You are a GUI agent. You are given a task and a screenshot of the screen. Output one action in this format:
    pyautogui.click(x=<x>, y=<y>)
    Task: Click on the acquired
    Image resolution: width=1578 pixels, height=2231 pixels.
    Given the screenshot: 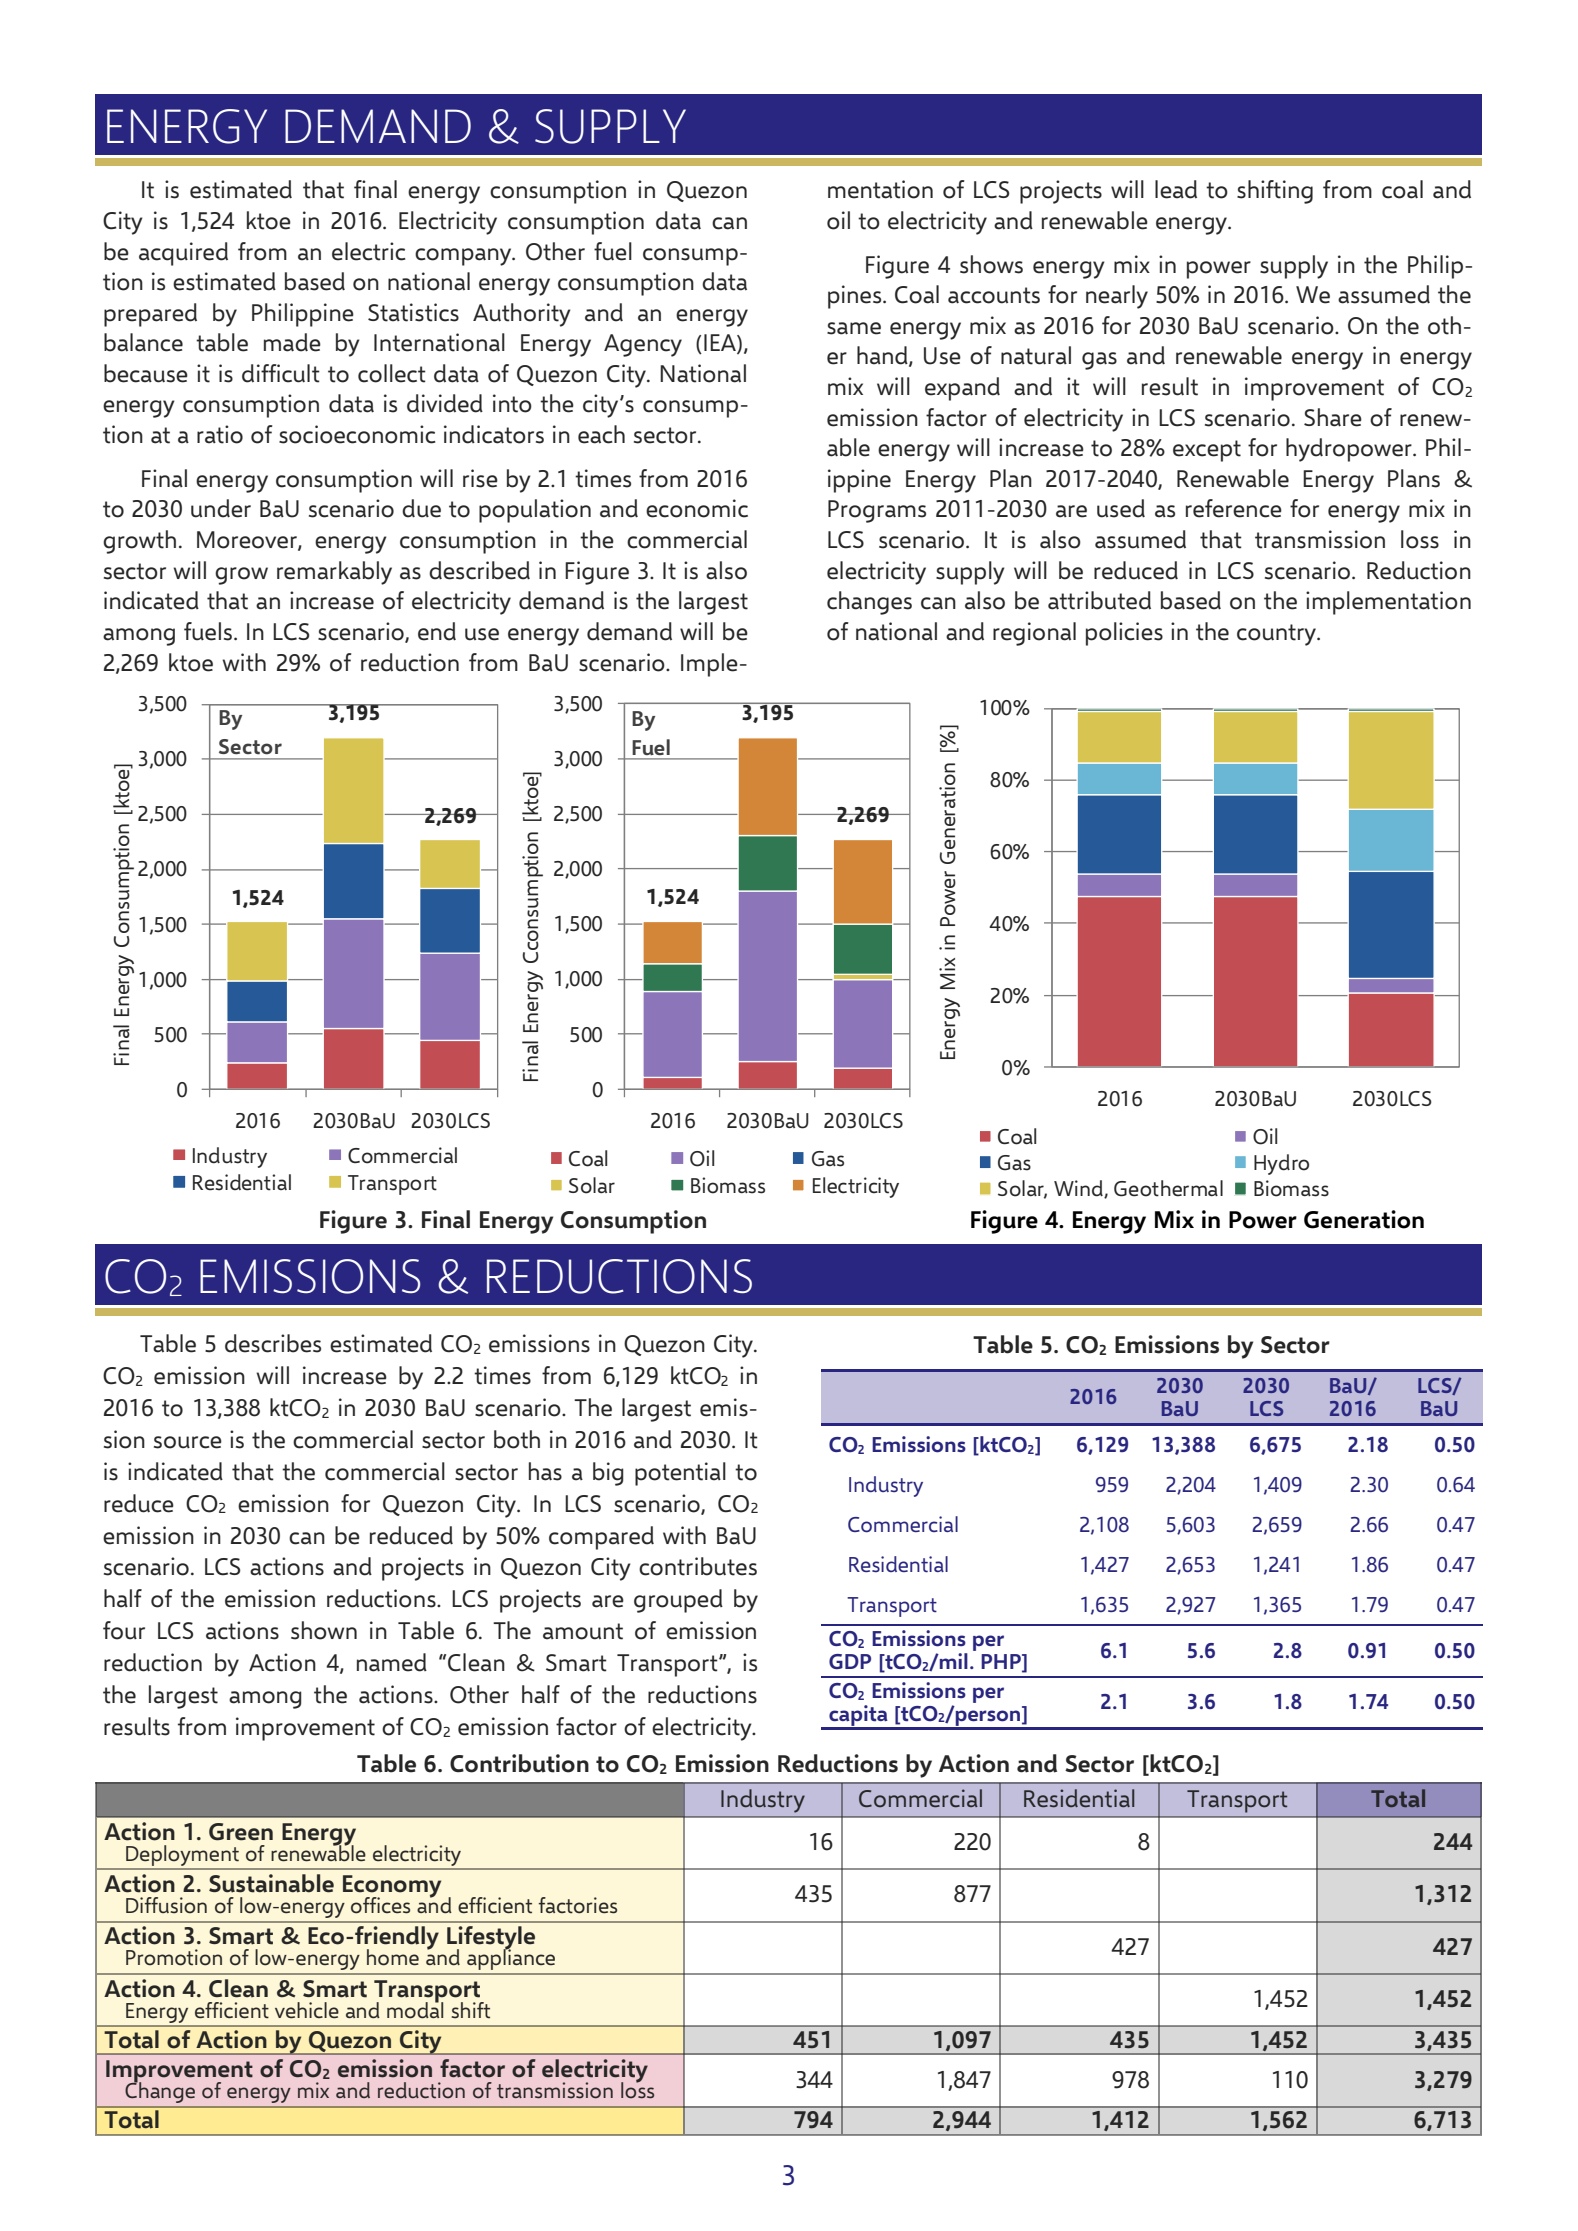 What is the action you would take?
    pyautogui.click(x=183, y=254)
